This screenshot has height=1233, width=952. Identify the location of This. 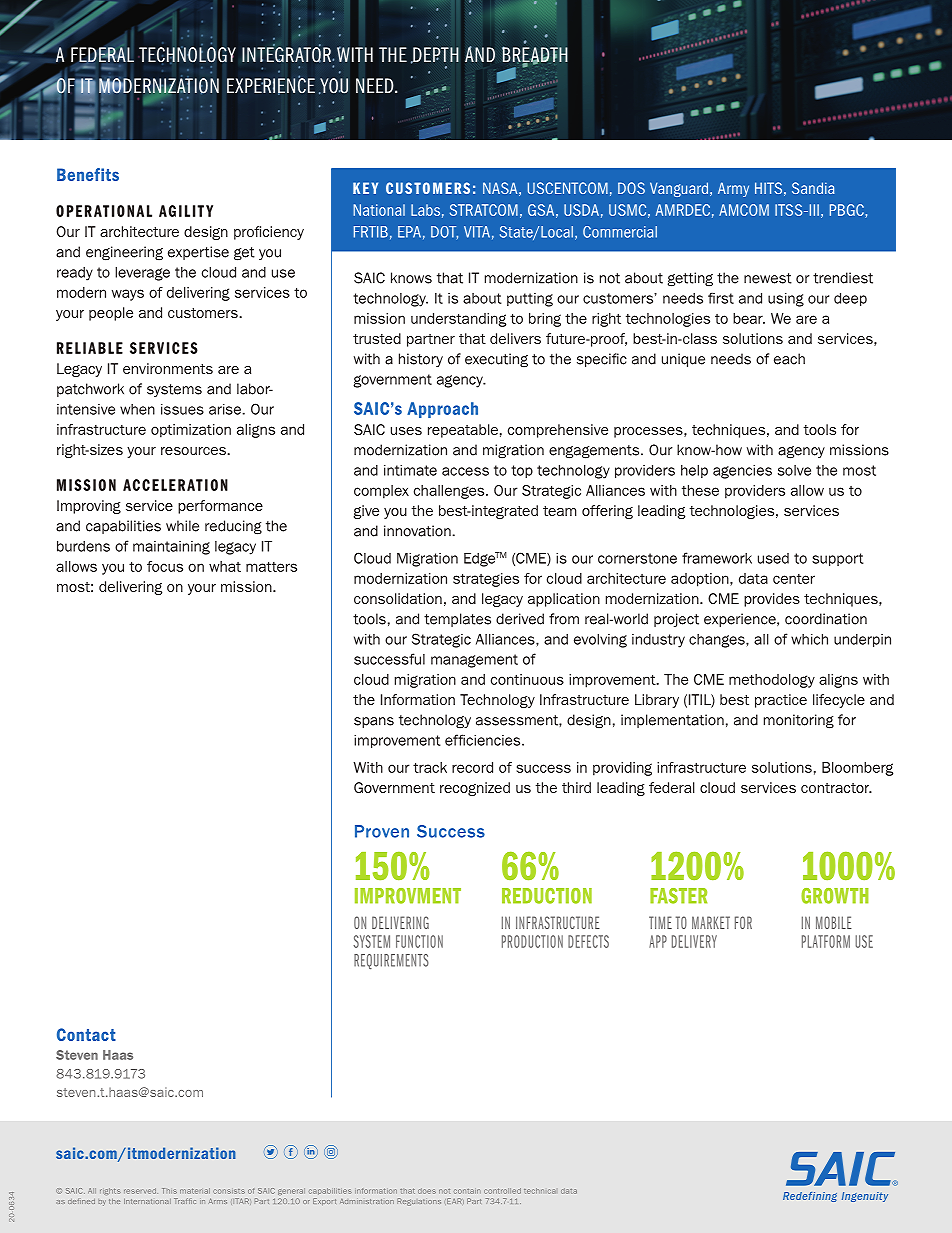
(169, 1191).
